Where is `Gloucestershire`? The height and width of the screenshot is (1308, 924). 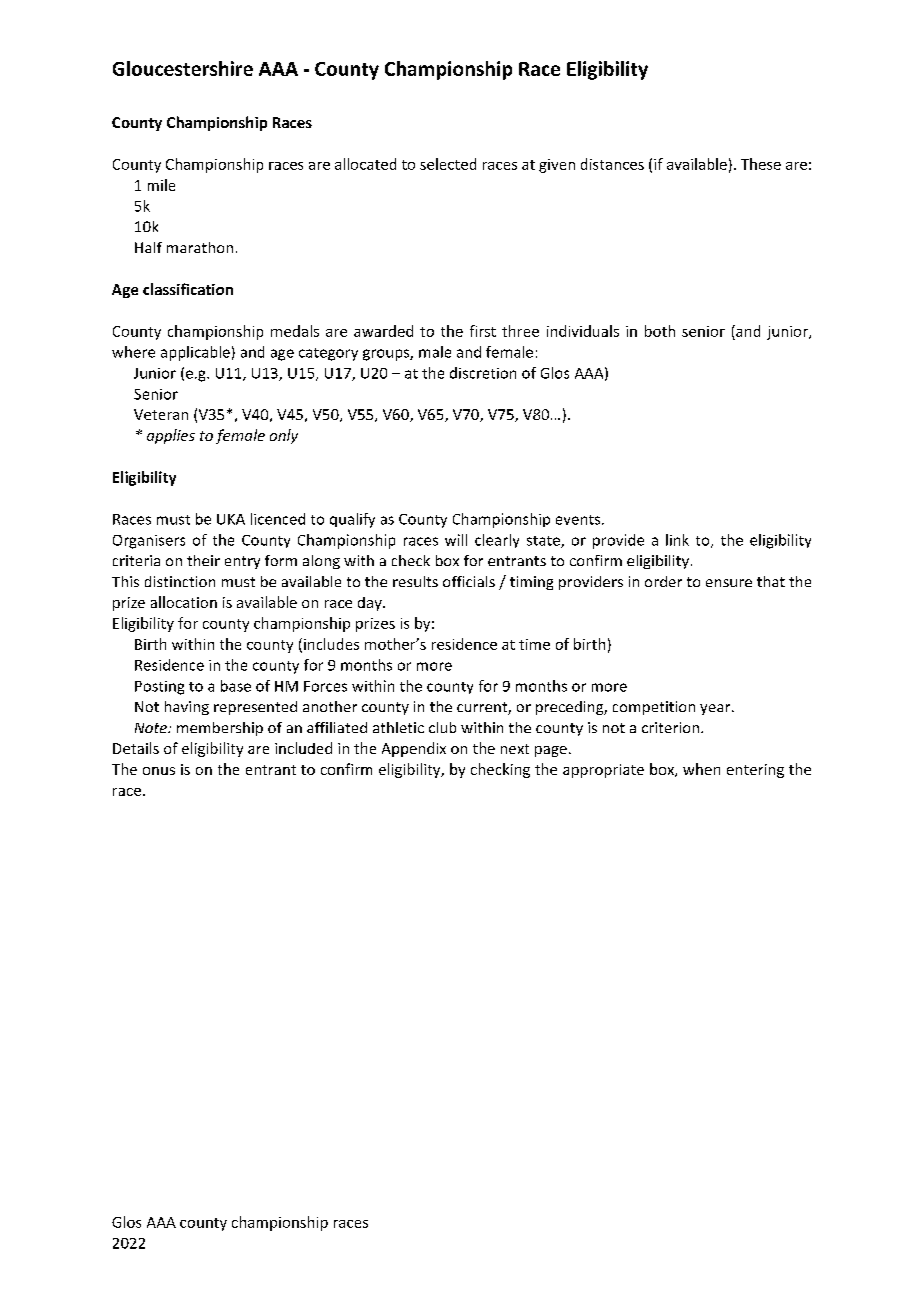 Gloucestershire is located at coordinates (183, 68).
